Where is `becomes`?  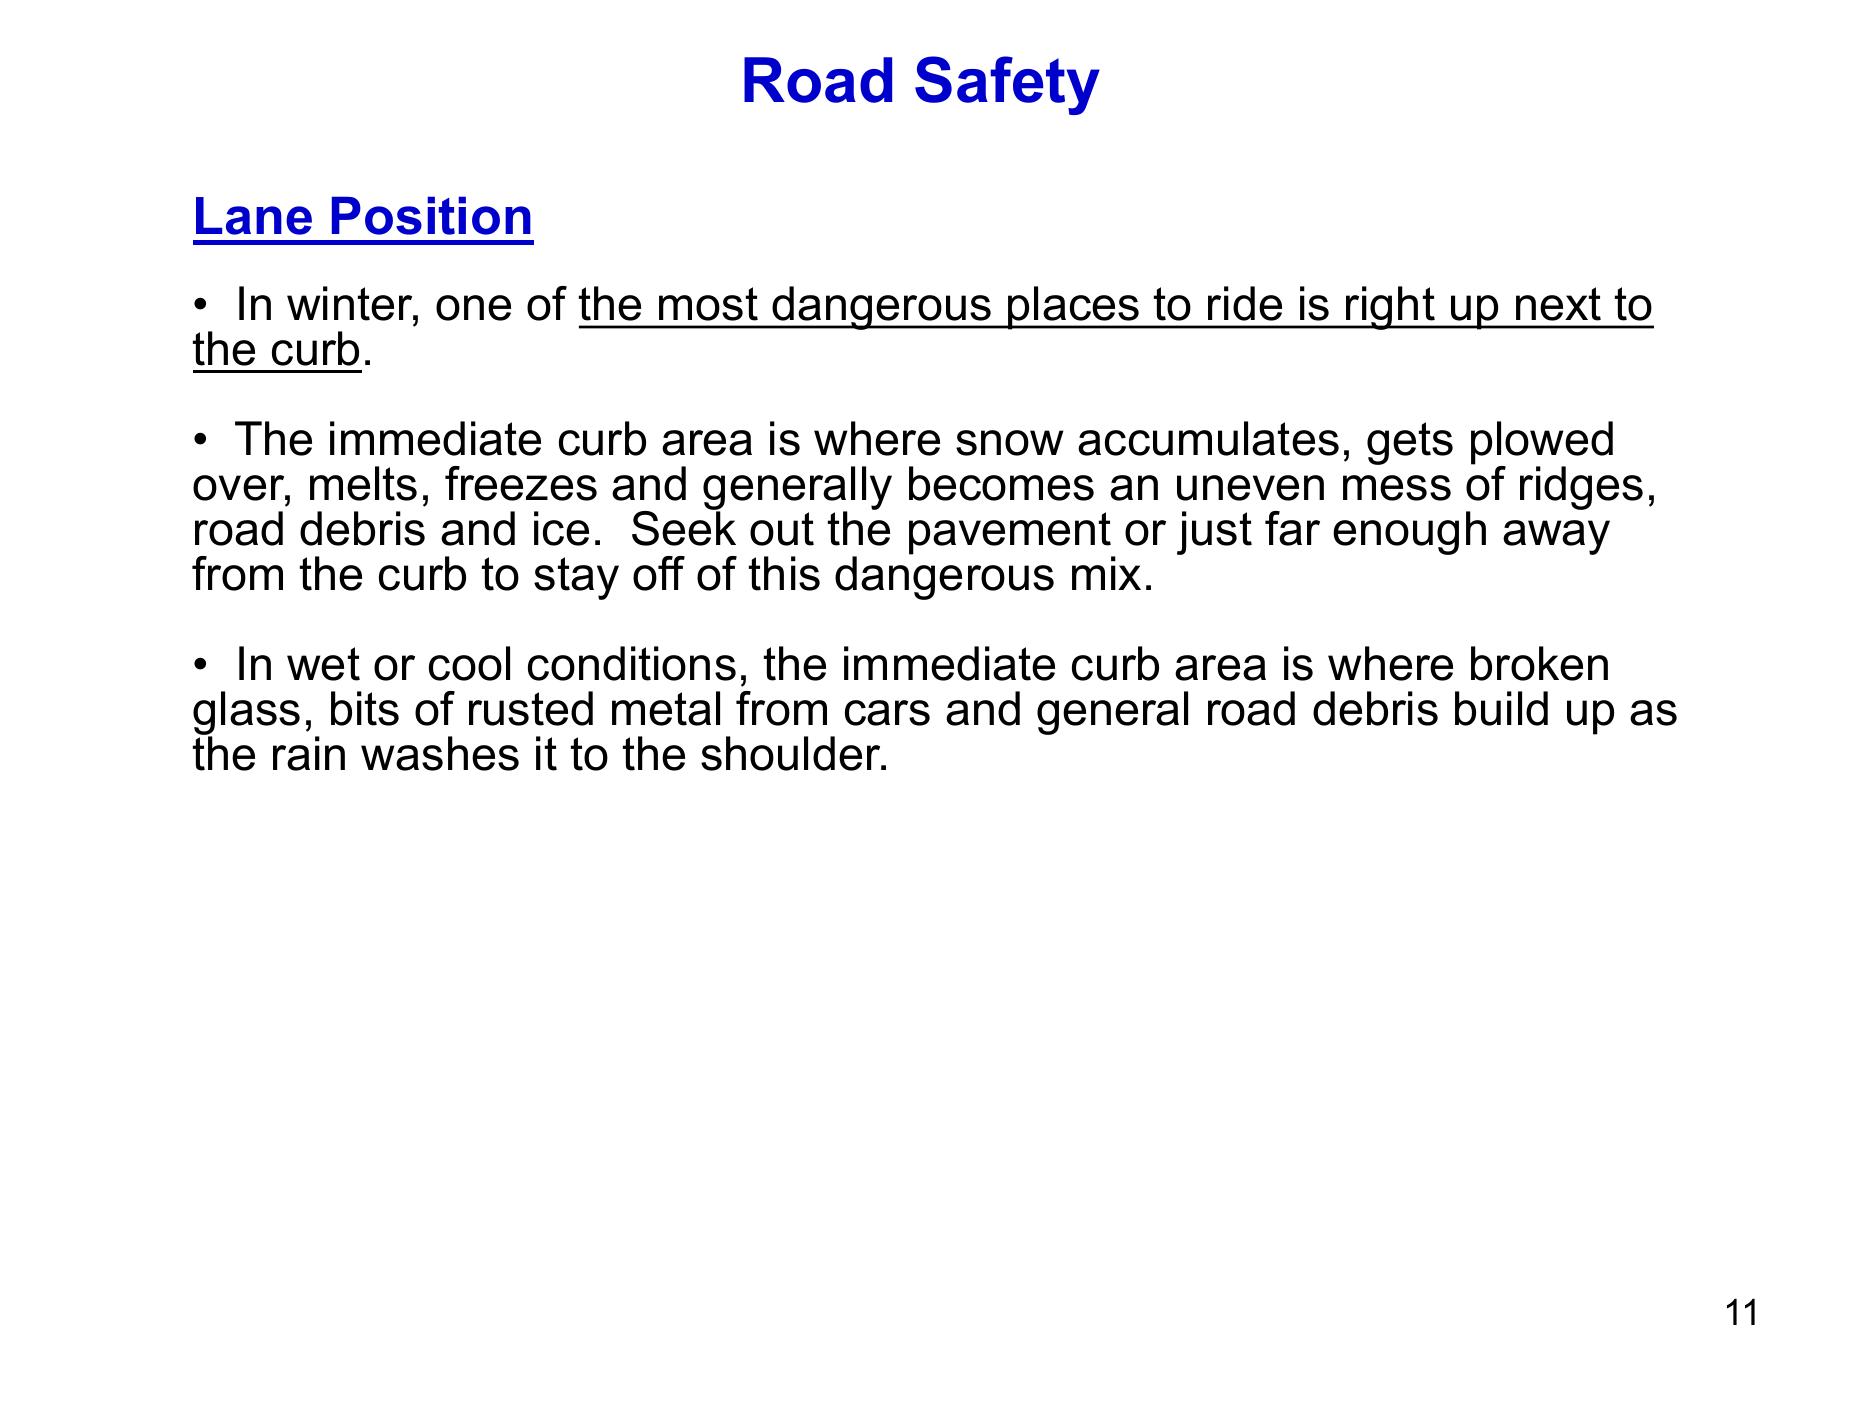 becomes is located at coordinates (1001, 483).
